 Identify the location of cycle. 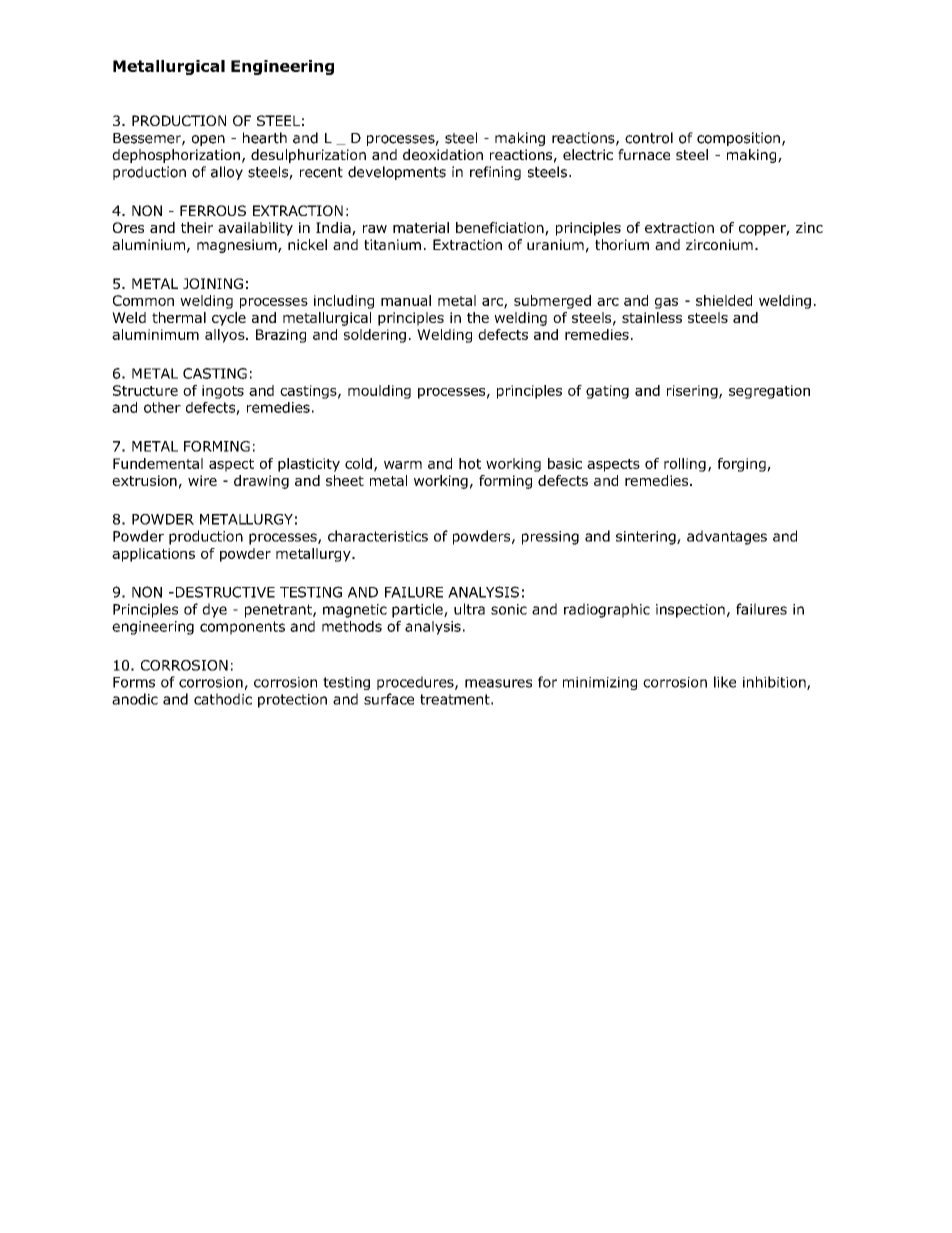
(229, 319).
